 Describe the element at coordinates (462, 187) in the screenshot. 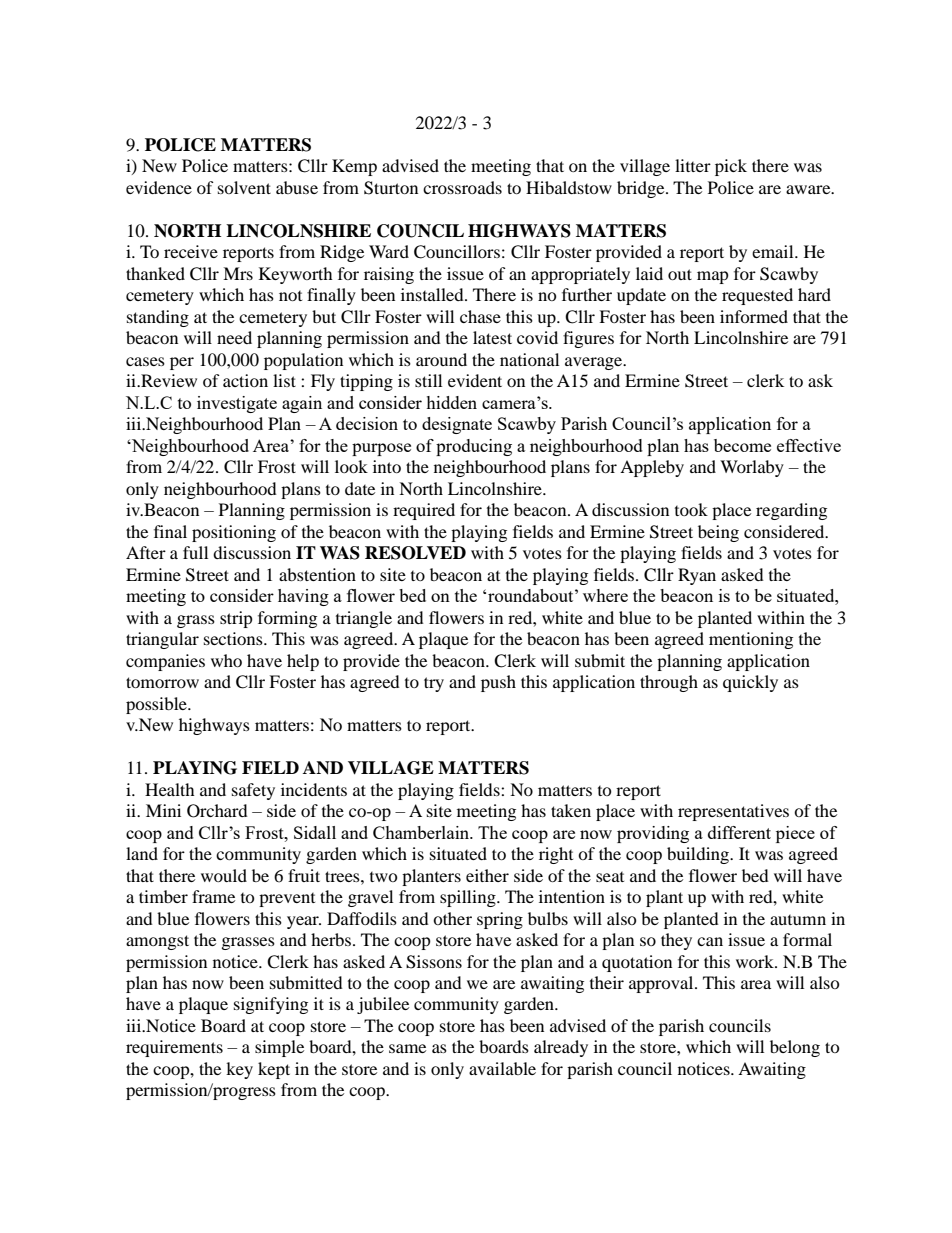

I see `crossroads` at that location.
